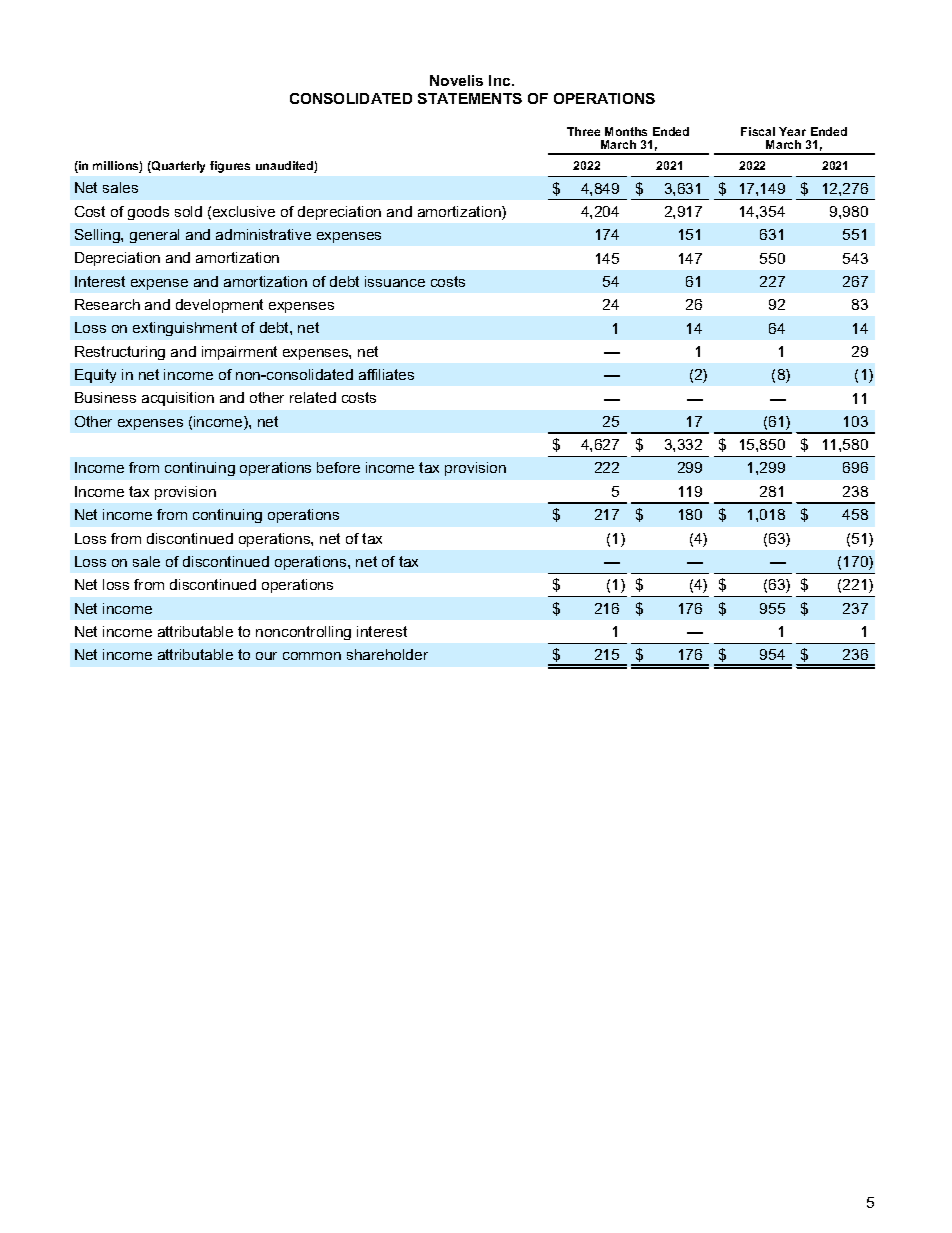 The image size is (952, 1233). What do you see at coordinates (266, 656) in the screenshot?
I see `our` at bounding box center [266, 656].
